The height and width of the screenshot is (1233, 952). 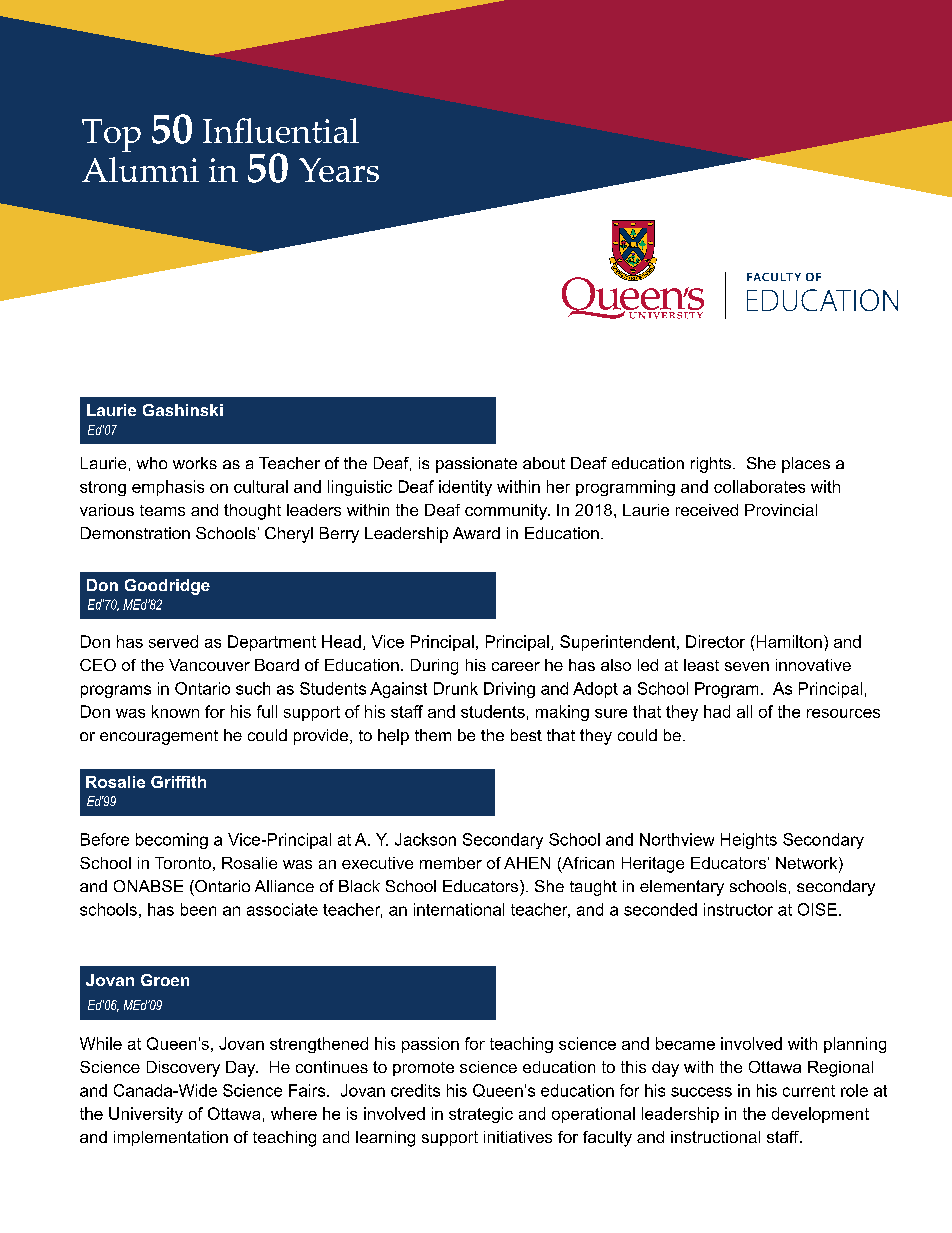 I want to click on University, so click(x=146, y=1115).
